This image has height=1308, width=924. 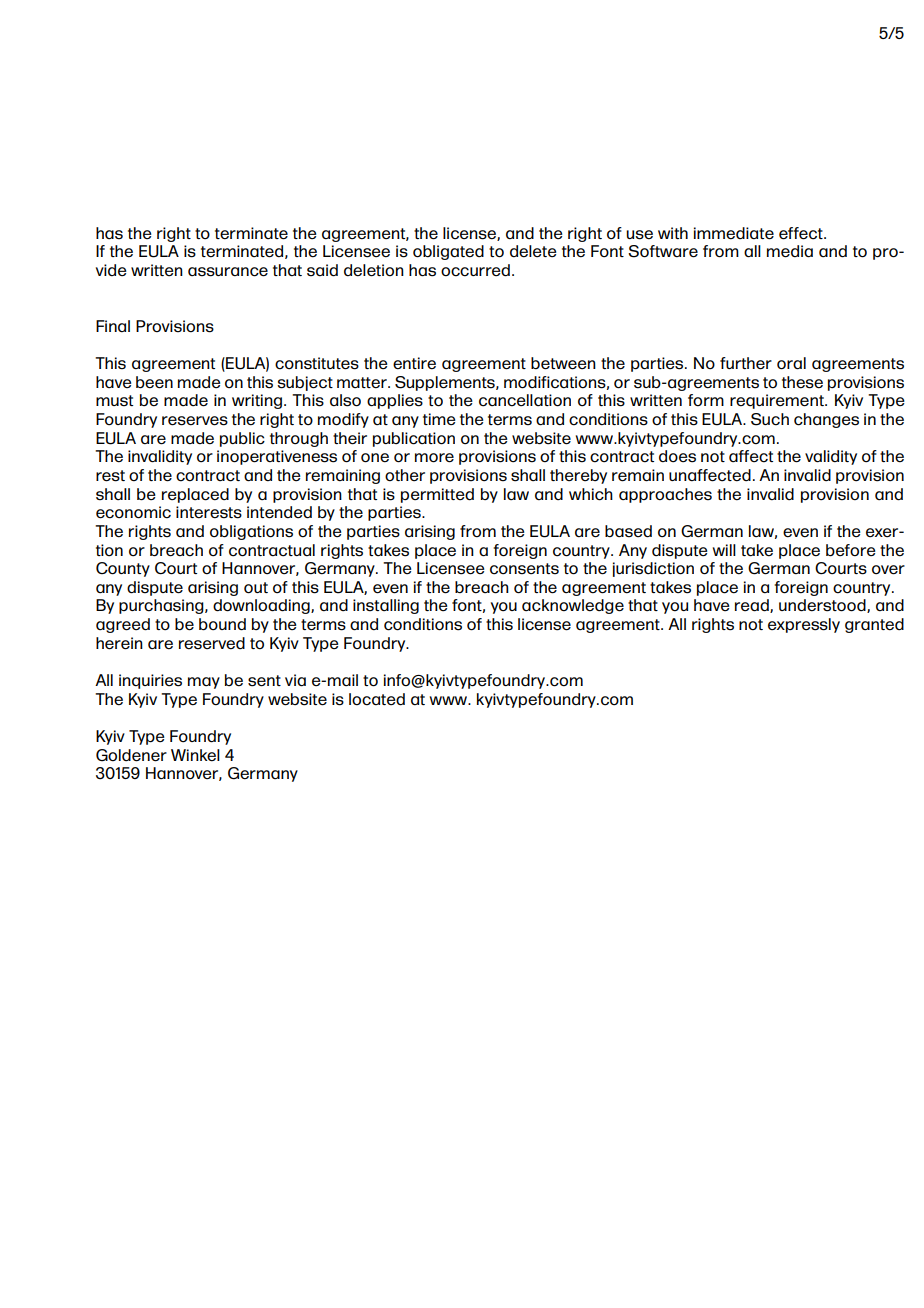 What do you see at coordinates (533, 251) in the image?
I see `delete` at bounding box center [533, 251].
